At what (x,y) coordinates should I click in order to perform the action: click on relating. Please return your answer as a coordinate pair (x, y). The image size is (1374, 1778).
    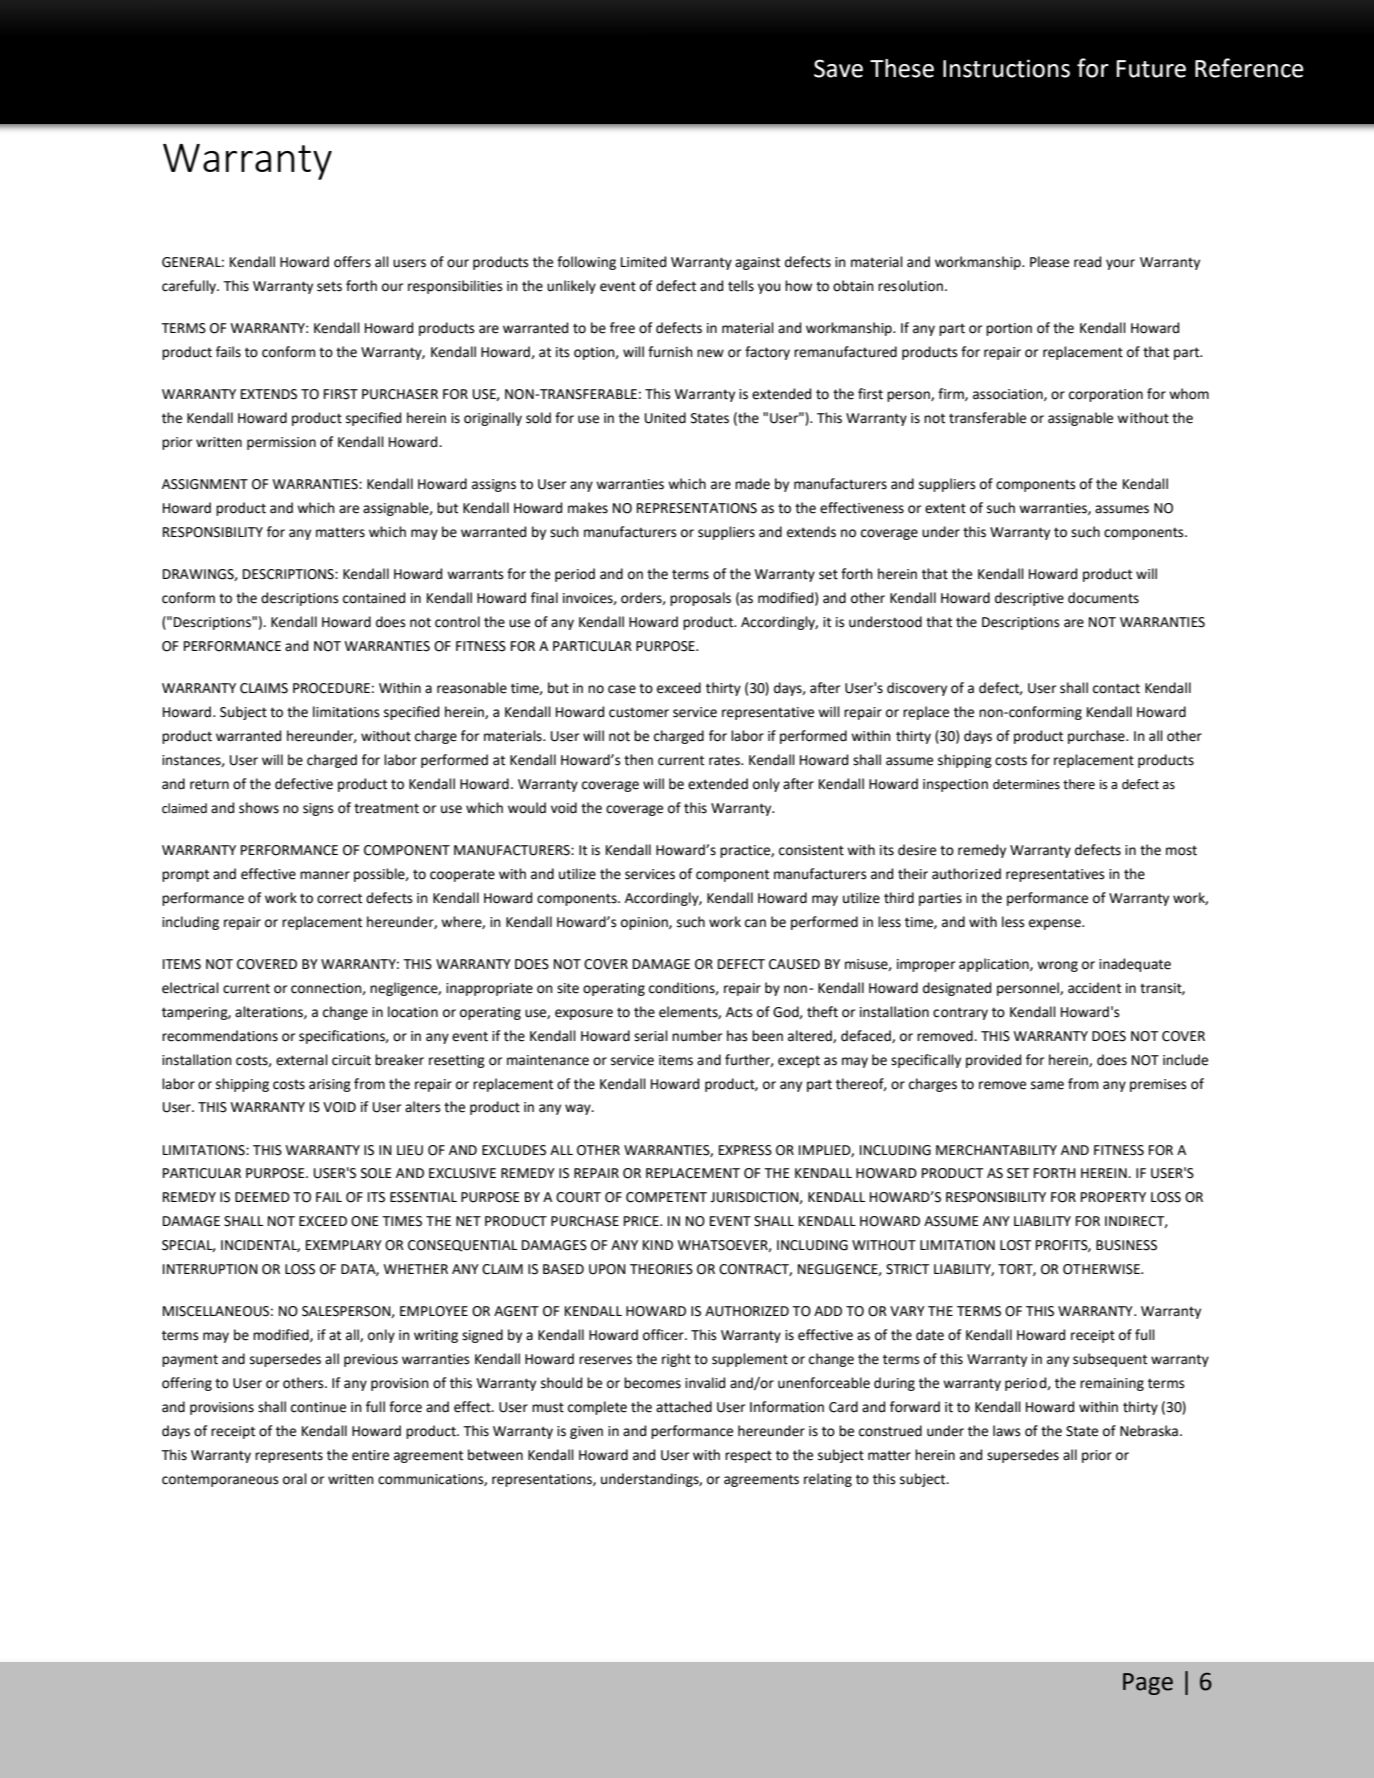
    Looking at the image, I should click on (828, 1480).
